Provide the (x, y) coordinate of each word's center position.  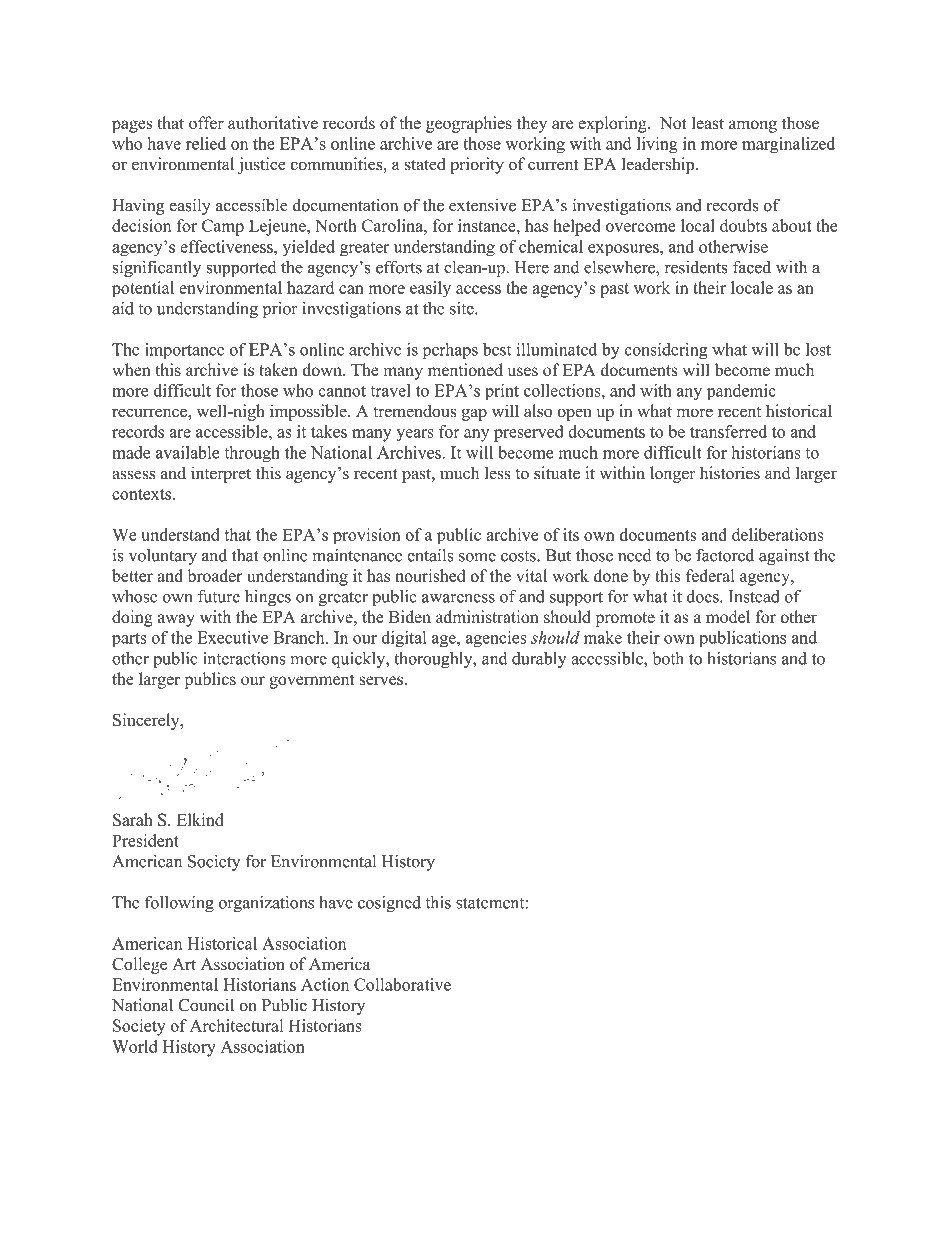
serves (381, 680)
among (753, 126)
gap (474, 414)
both (668, 658)
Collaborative (402, 984)
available (188, 452)
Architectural (236, 1025)
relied (206, 143)
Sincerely (147, 721)
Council (206, 1005)
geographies (469, 124)
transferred (728, 431)
